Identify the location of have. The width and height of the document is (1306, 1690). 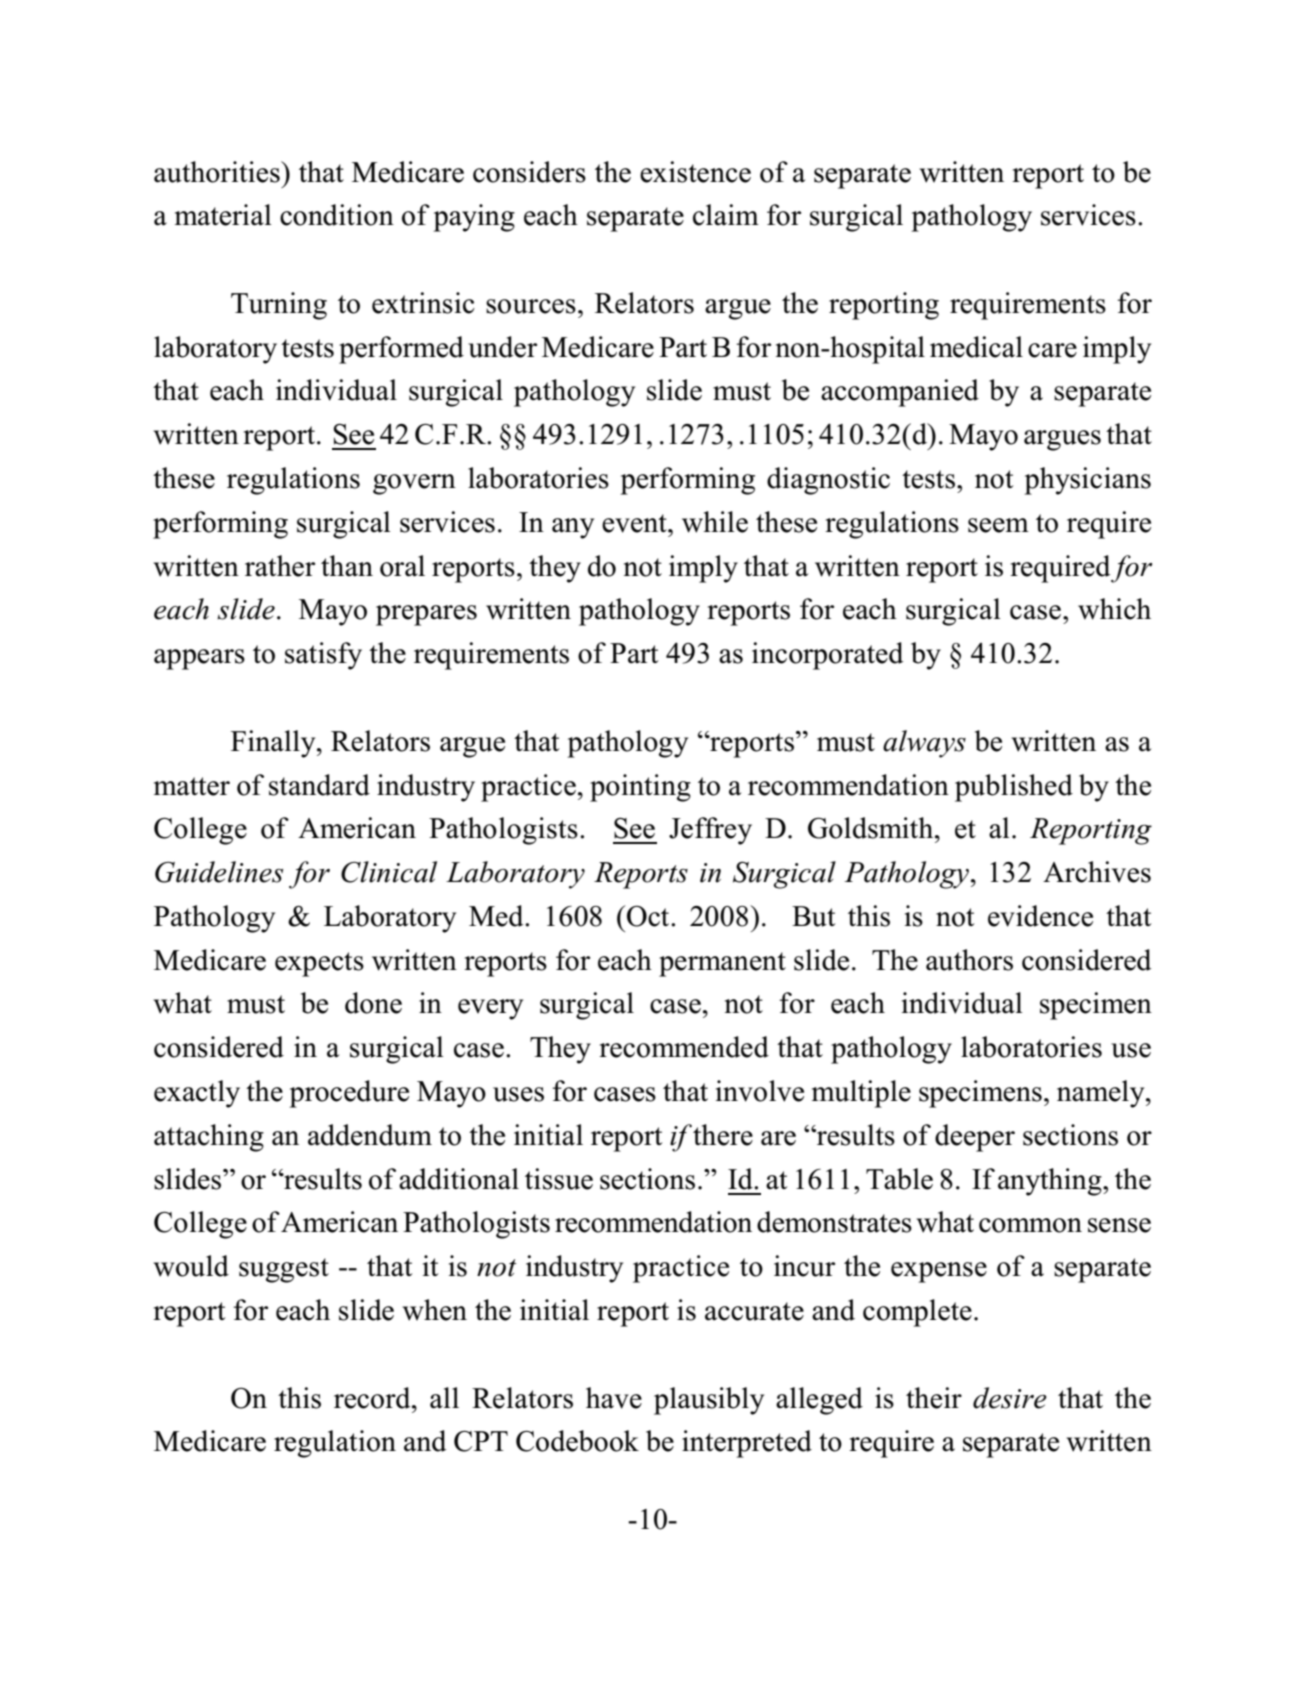
(614, 1398).
